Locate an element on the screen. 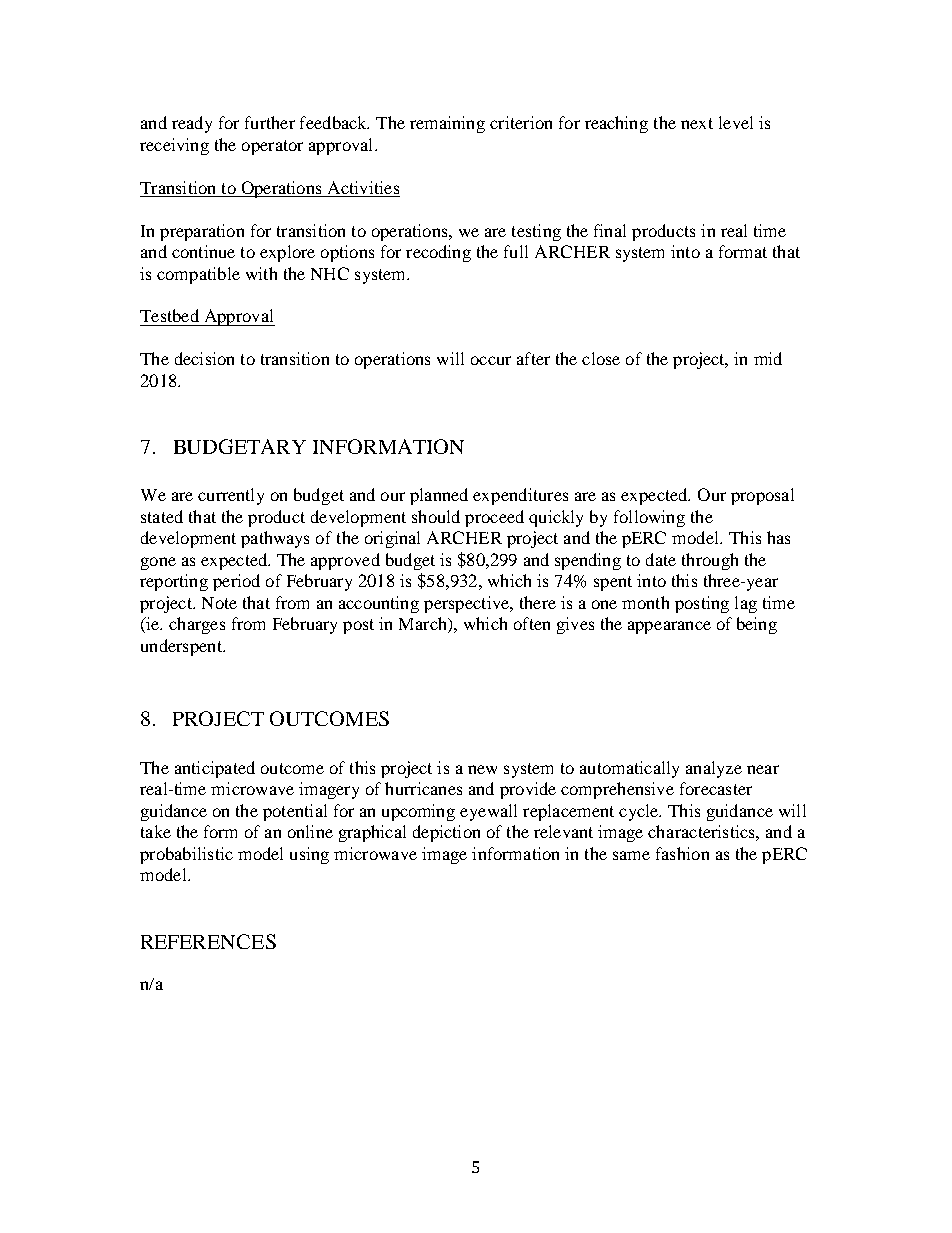 This screenshot has width=952, height=1233. occur is located at coordinates (491, 360).
